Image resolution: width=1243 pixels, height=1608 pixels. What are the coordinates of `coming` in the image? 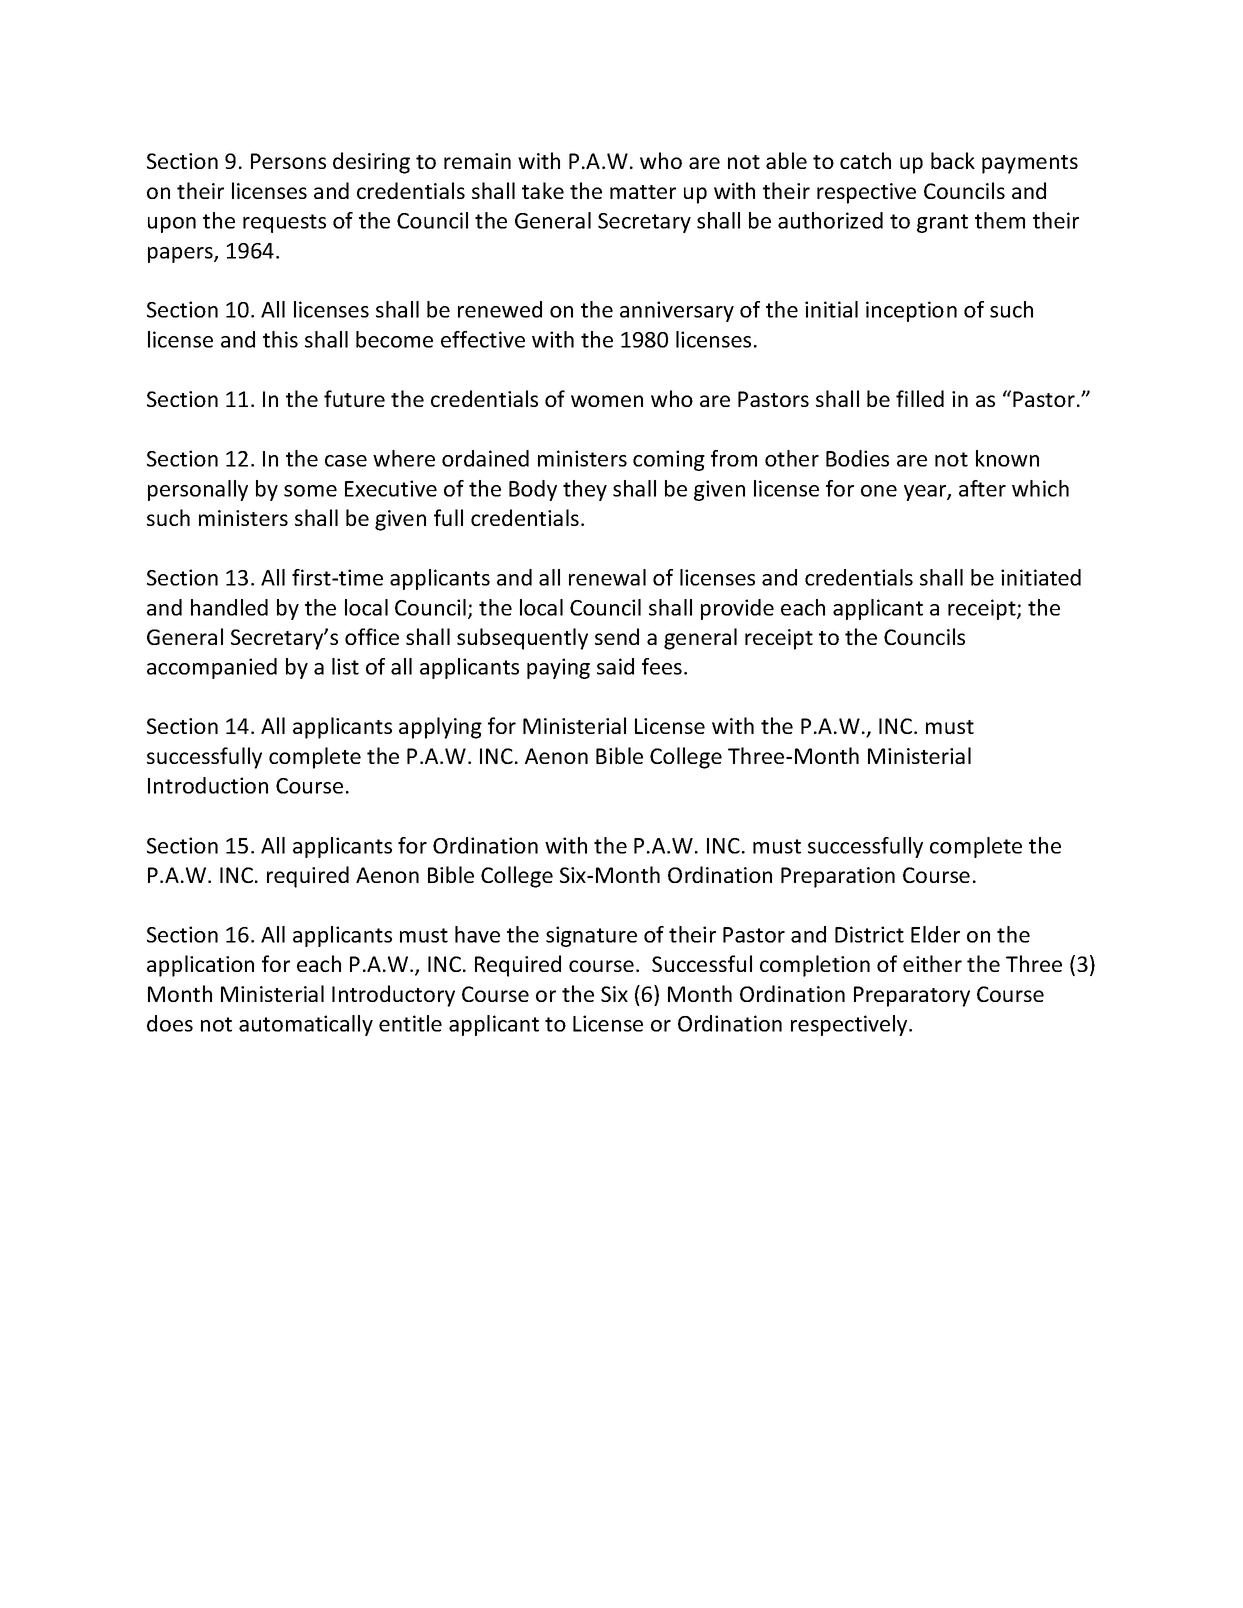 It's located at (669, 460).
